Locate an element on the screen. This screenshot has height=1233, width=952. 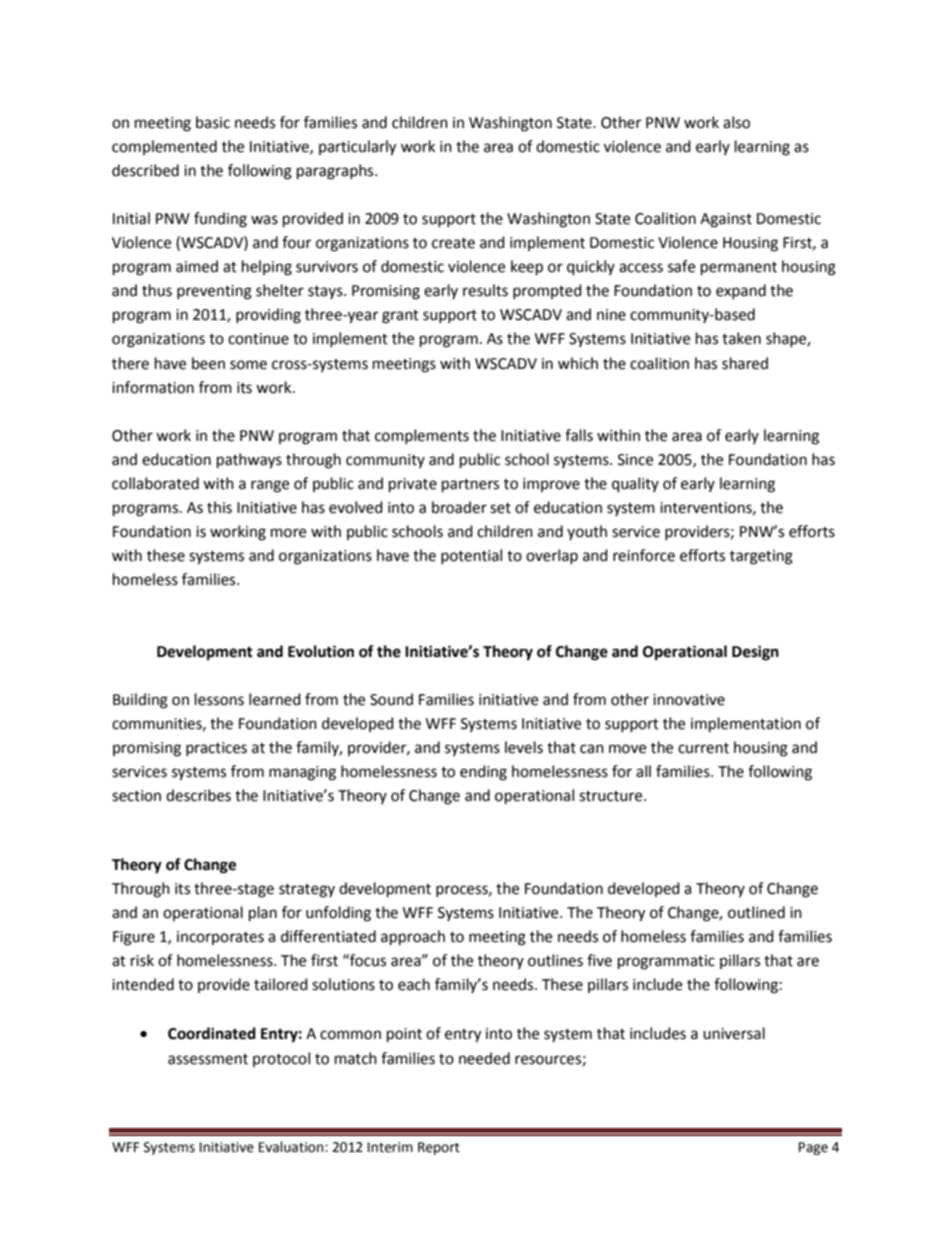
quality is located at coordinates (635, 485).
